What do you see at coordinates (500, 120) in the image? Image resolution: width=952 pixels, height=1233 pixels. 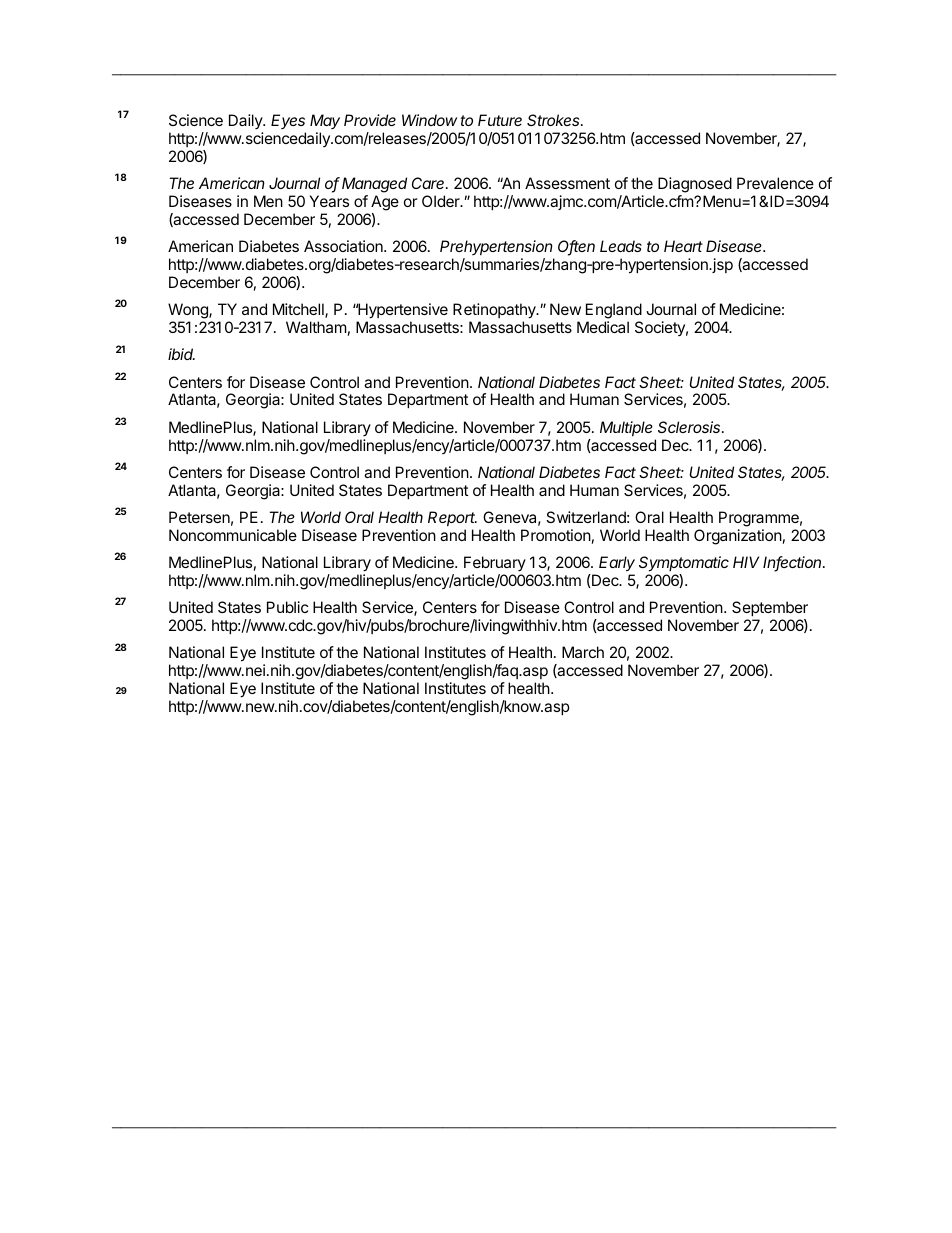 I see `Future` at bounding box center [500, 120].
